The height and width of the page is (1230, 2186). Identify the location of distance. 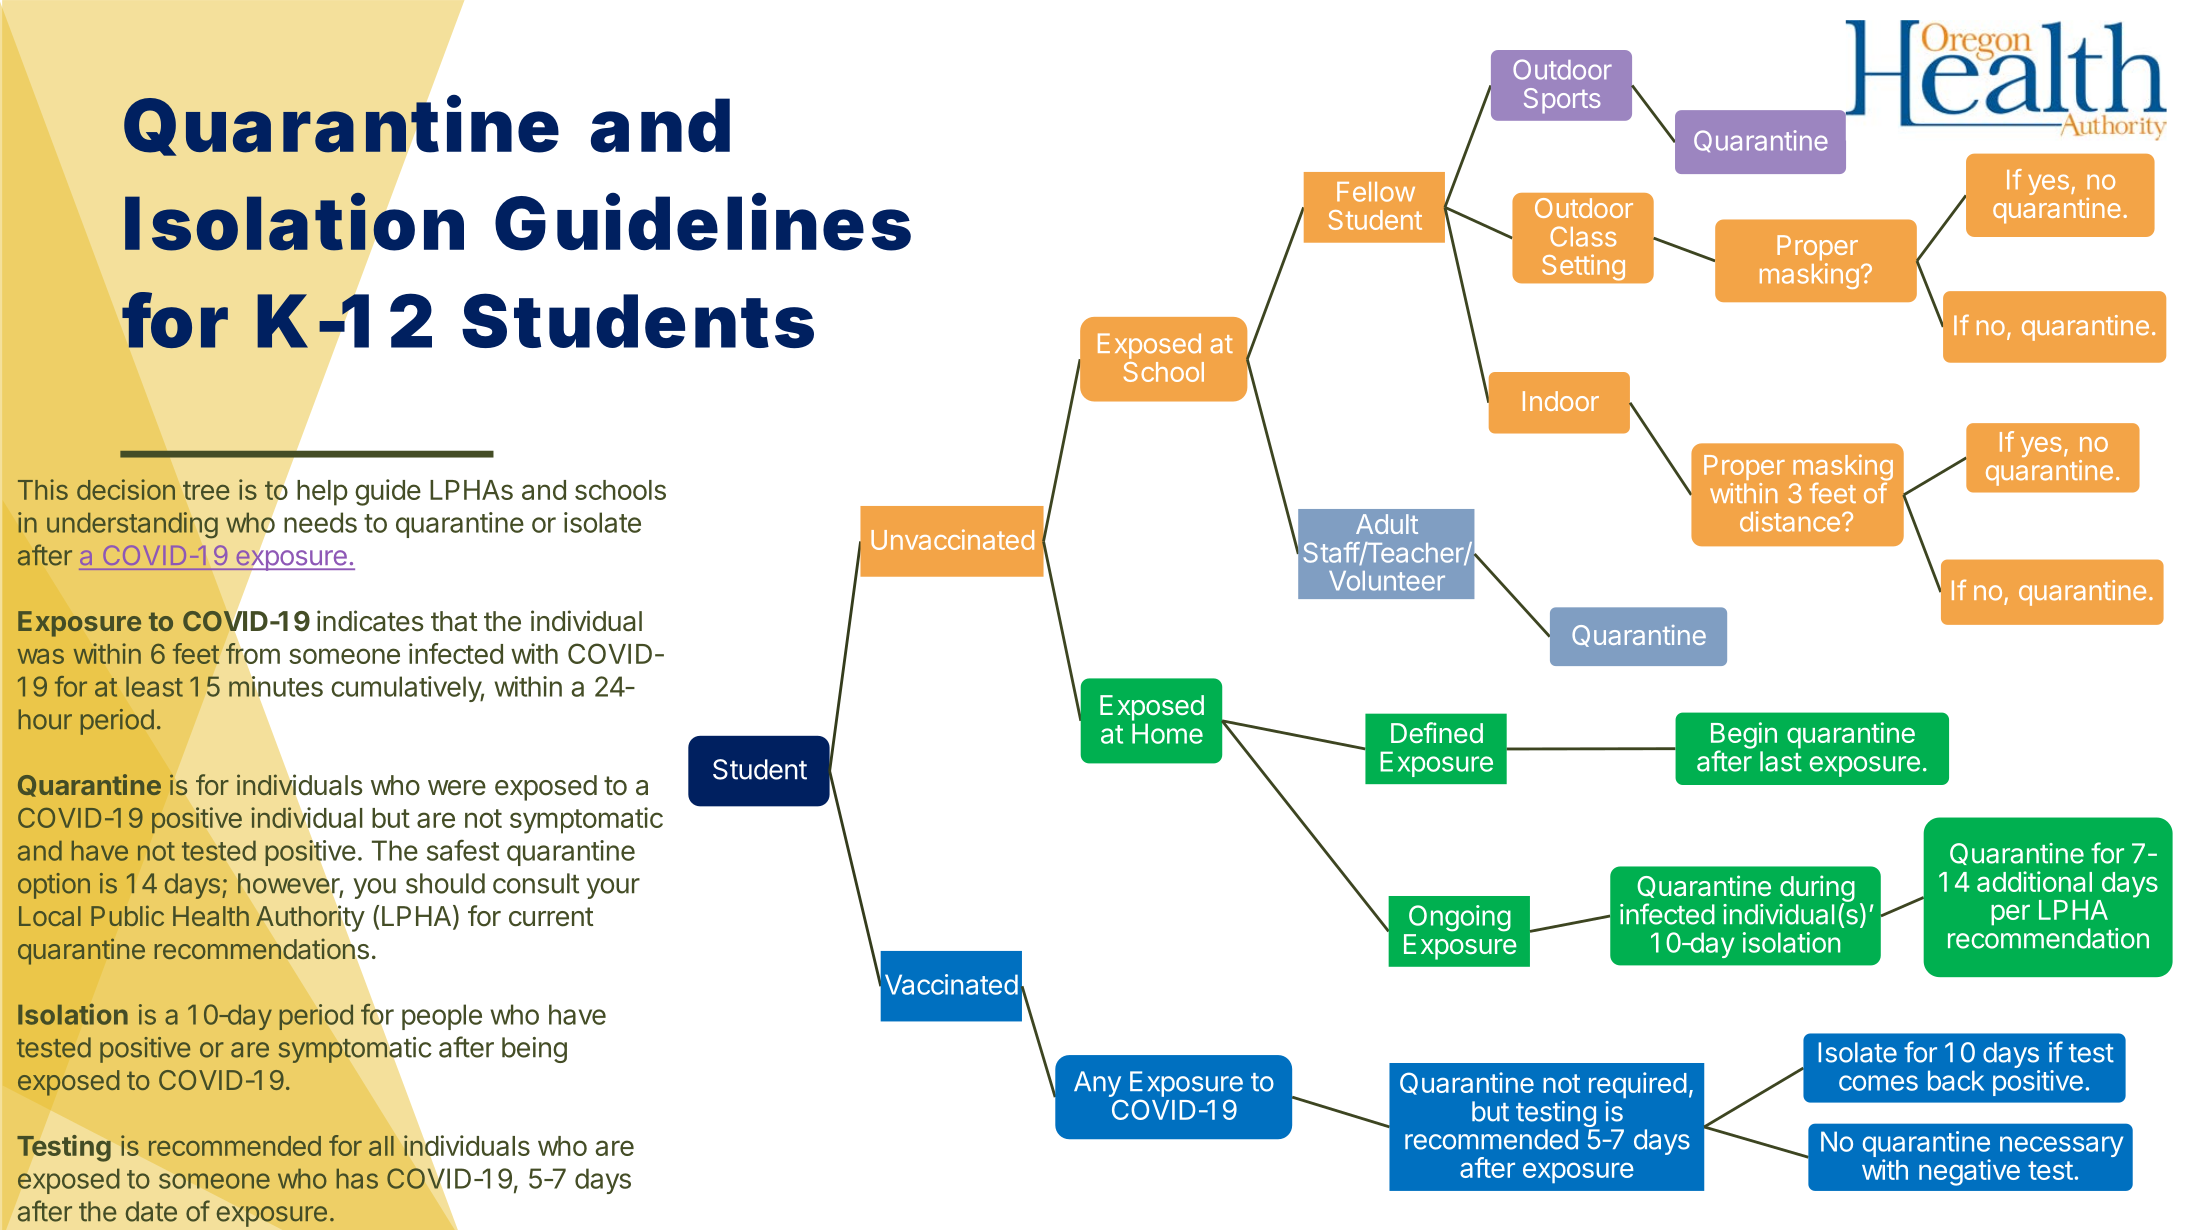
(1790, 521).
